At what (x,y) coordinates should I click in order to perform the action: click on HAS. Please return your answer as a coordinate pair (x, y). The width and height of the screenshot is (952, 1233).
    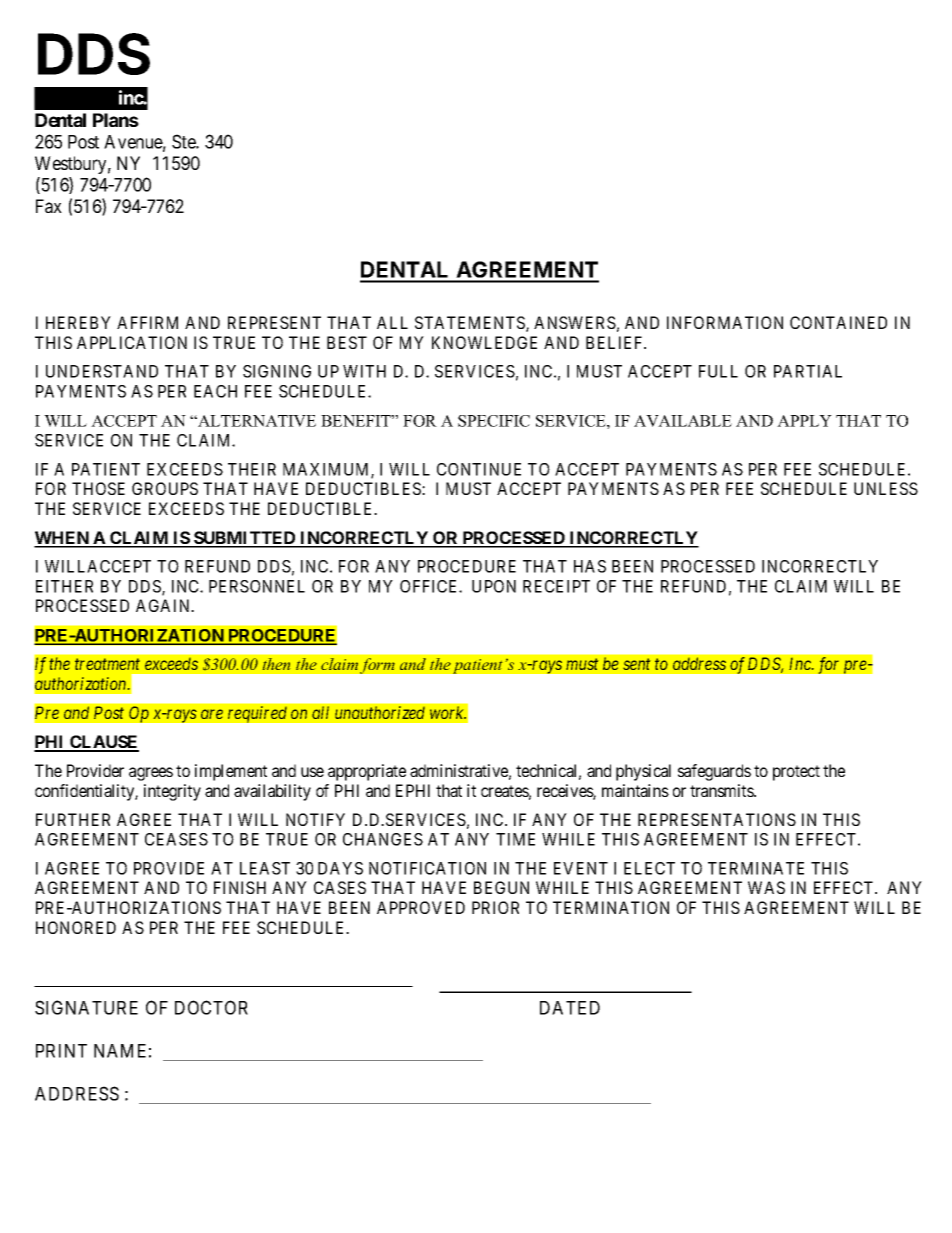
    Looking at the image, I should click on (590, 566).
